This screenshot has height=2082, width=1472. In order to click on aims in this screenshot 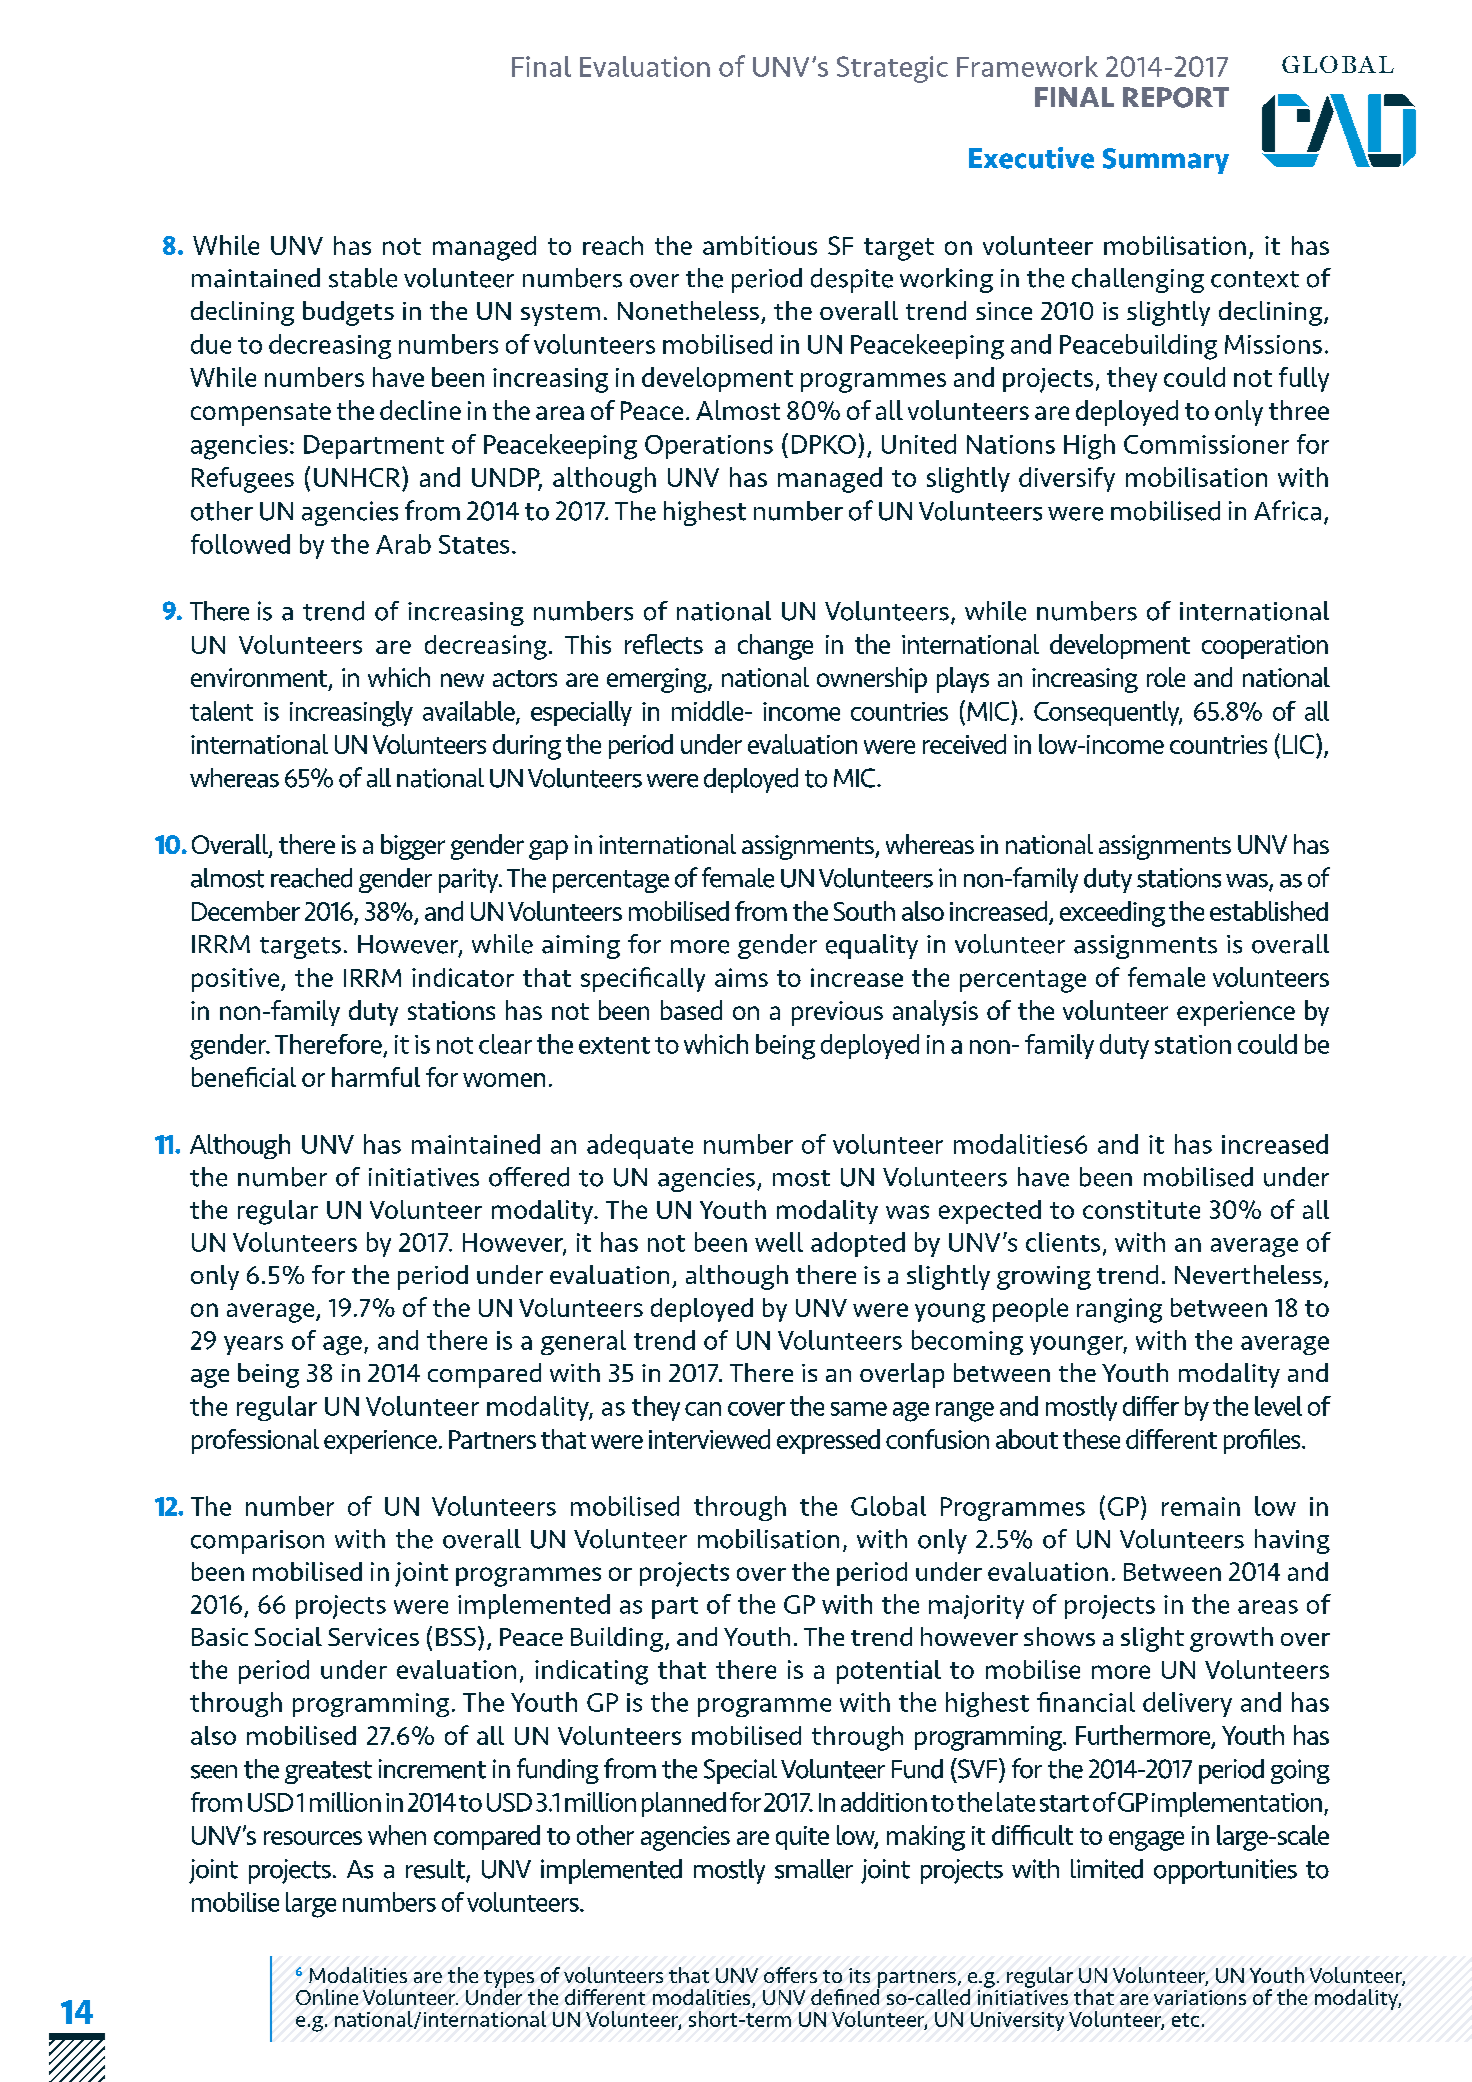, I will do `click(741, 977)`.
